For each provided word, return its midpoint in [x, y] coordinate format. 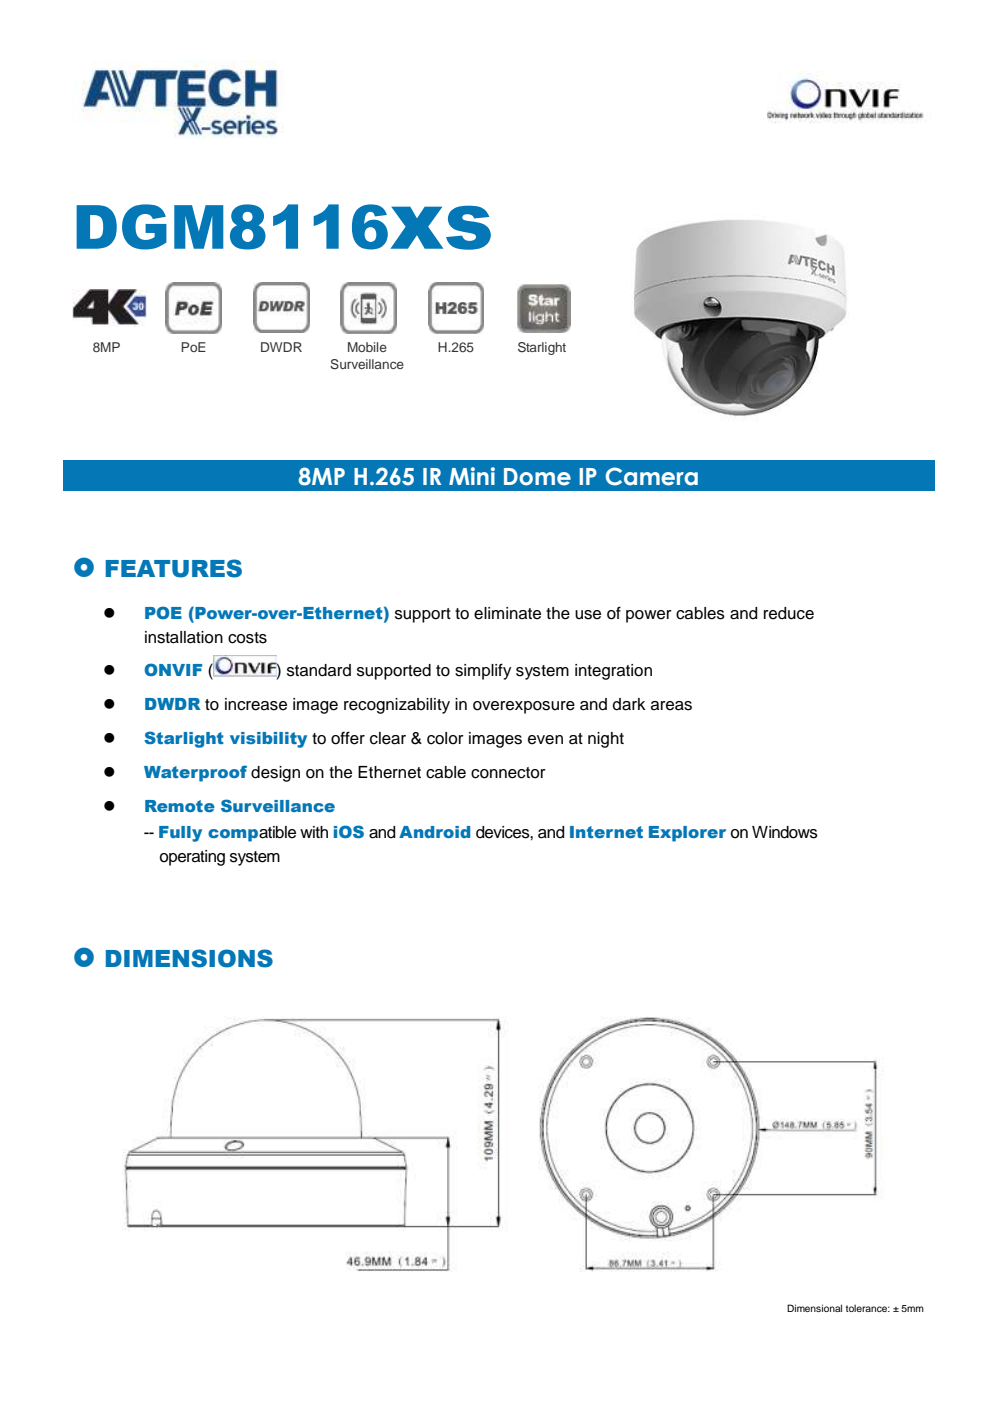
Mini [472, 476]
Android [434, 832]
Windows [785, 832]
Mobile [367, 347]
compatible [252, 834]
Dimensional [814, 1308]
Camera [652, 476]
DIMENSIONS [189, 958]
